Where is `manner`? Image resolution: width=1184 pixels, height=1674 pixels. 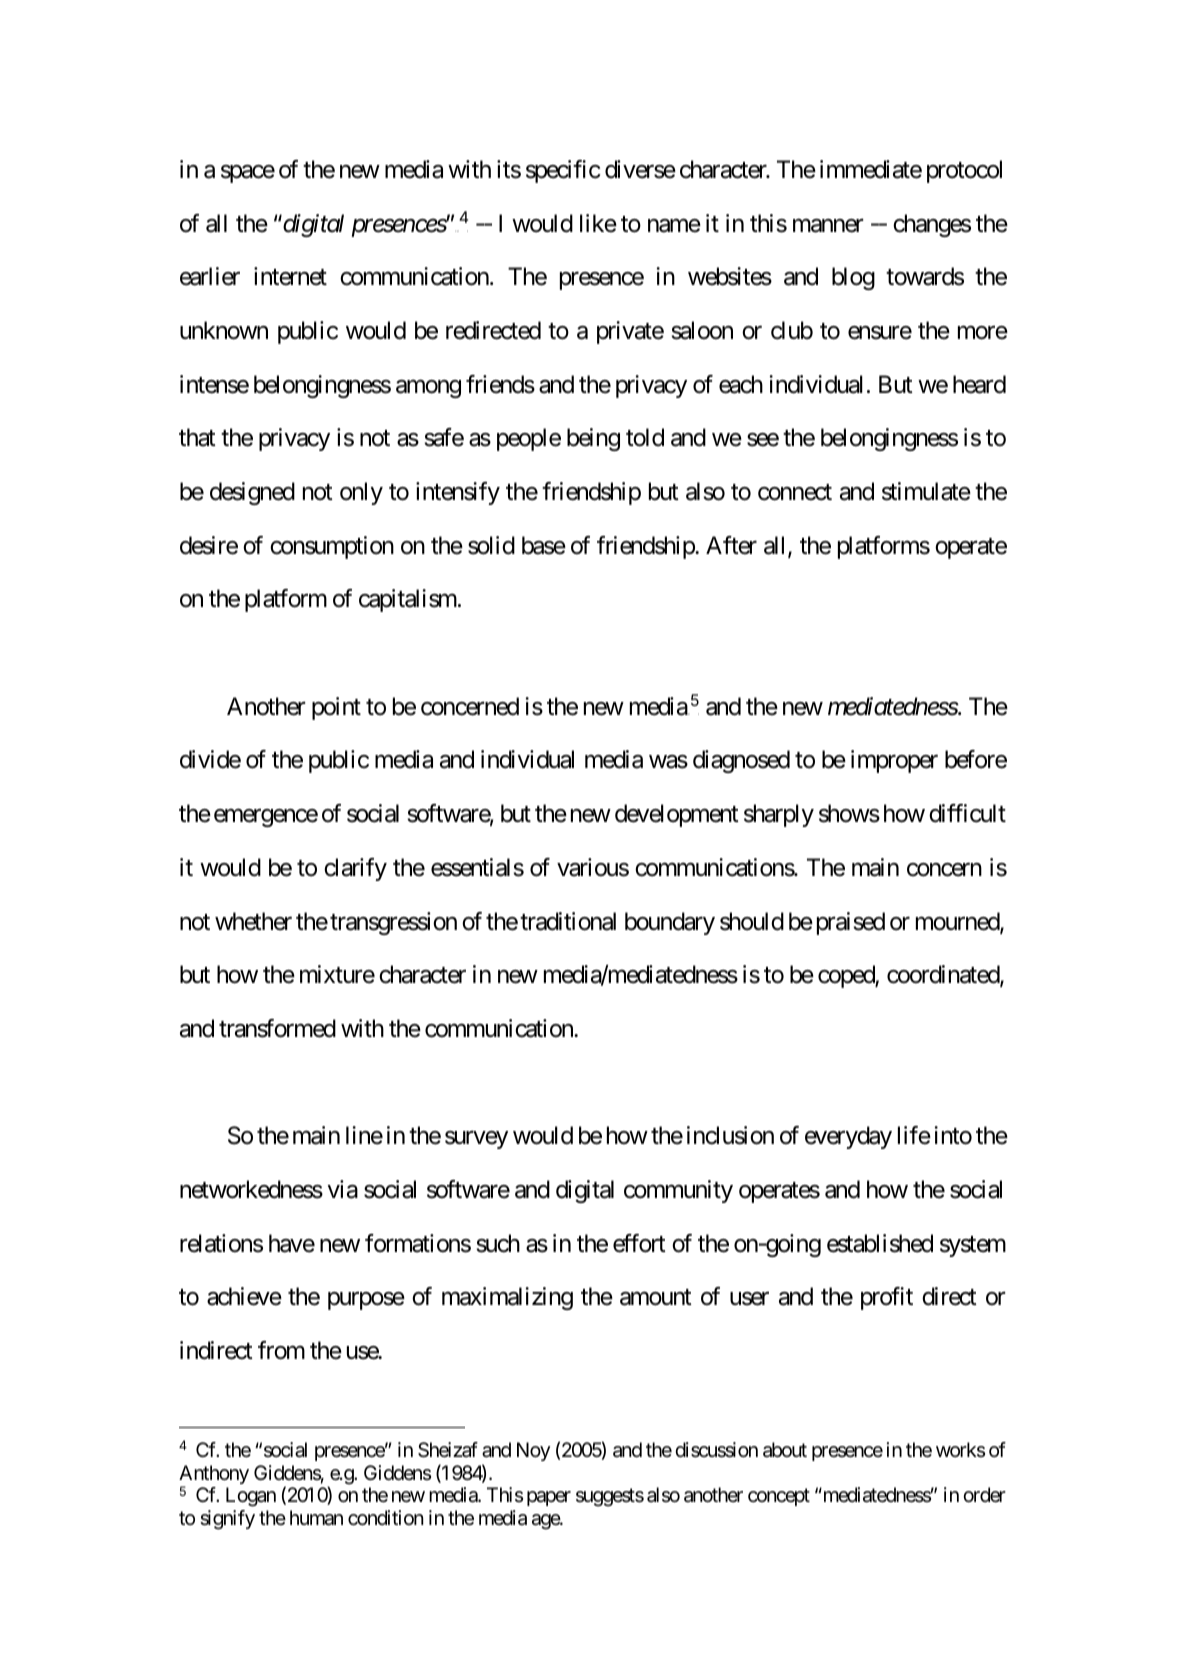
manner is located at coordinates (828, 226).
